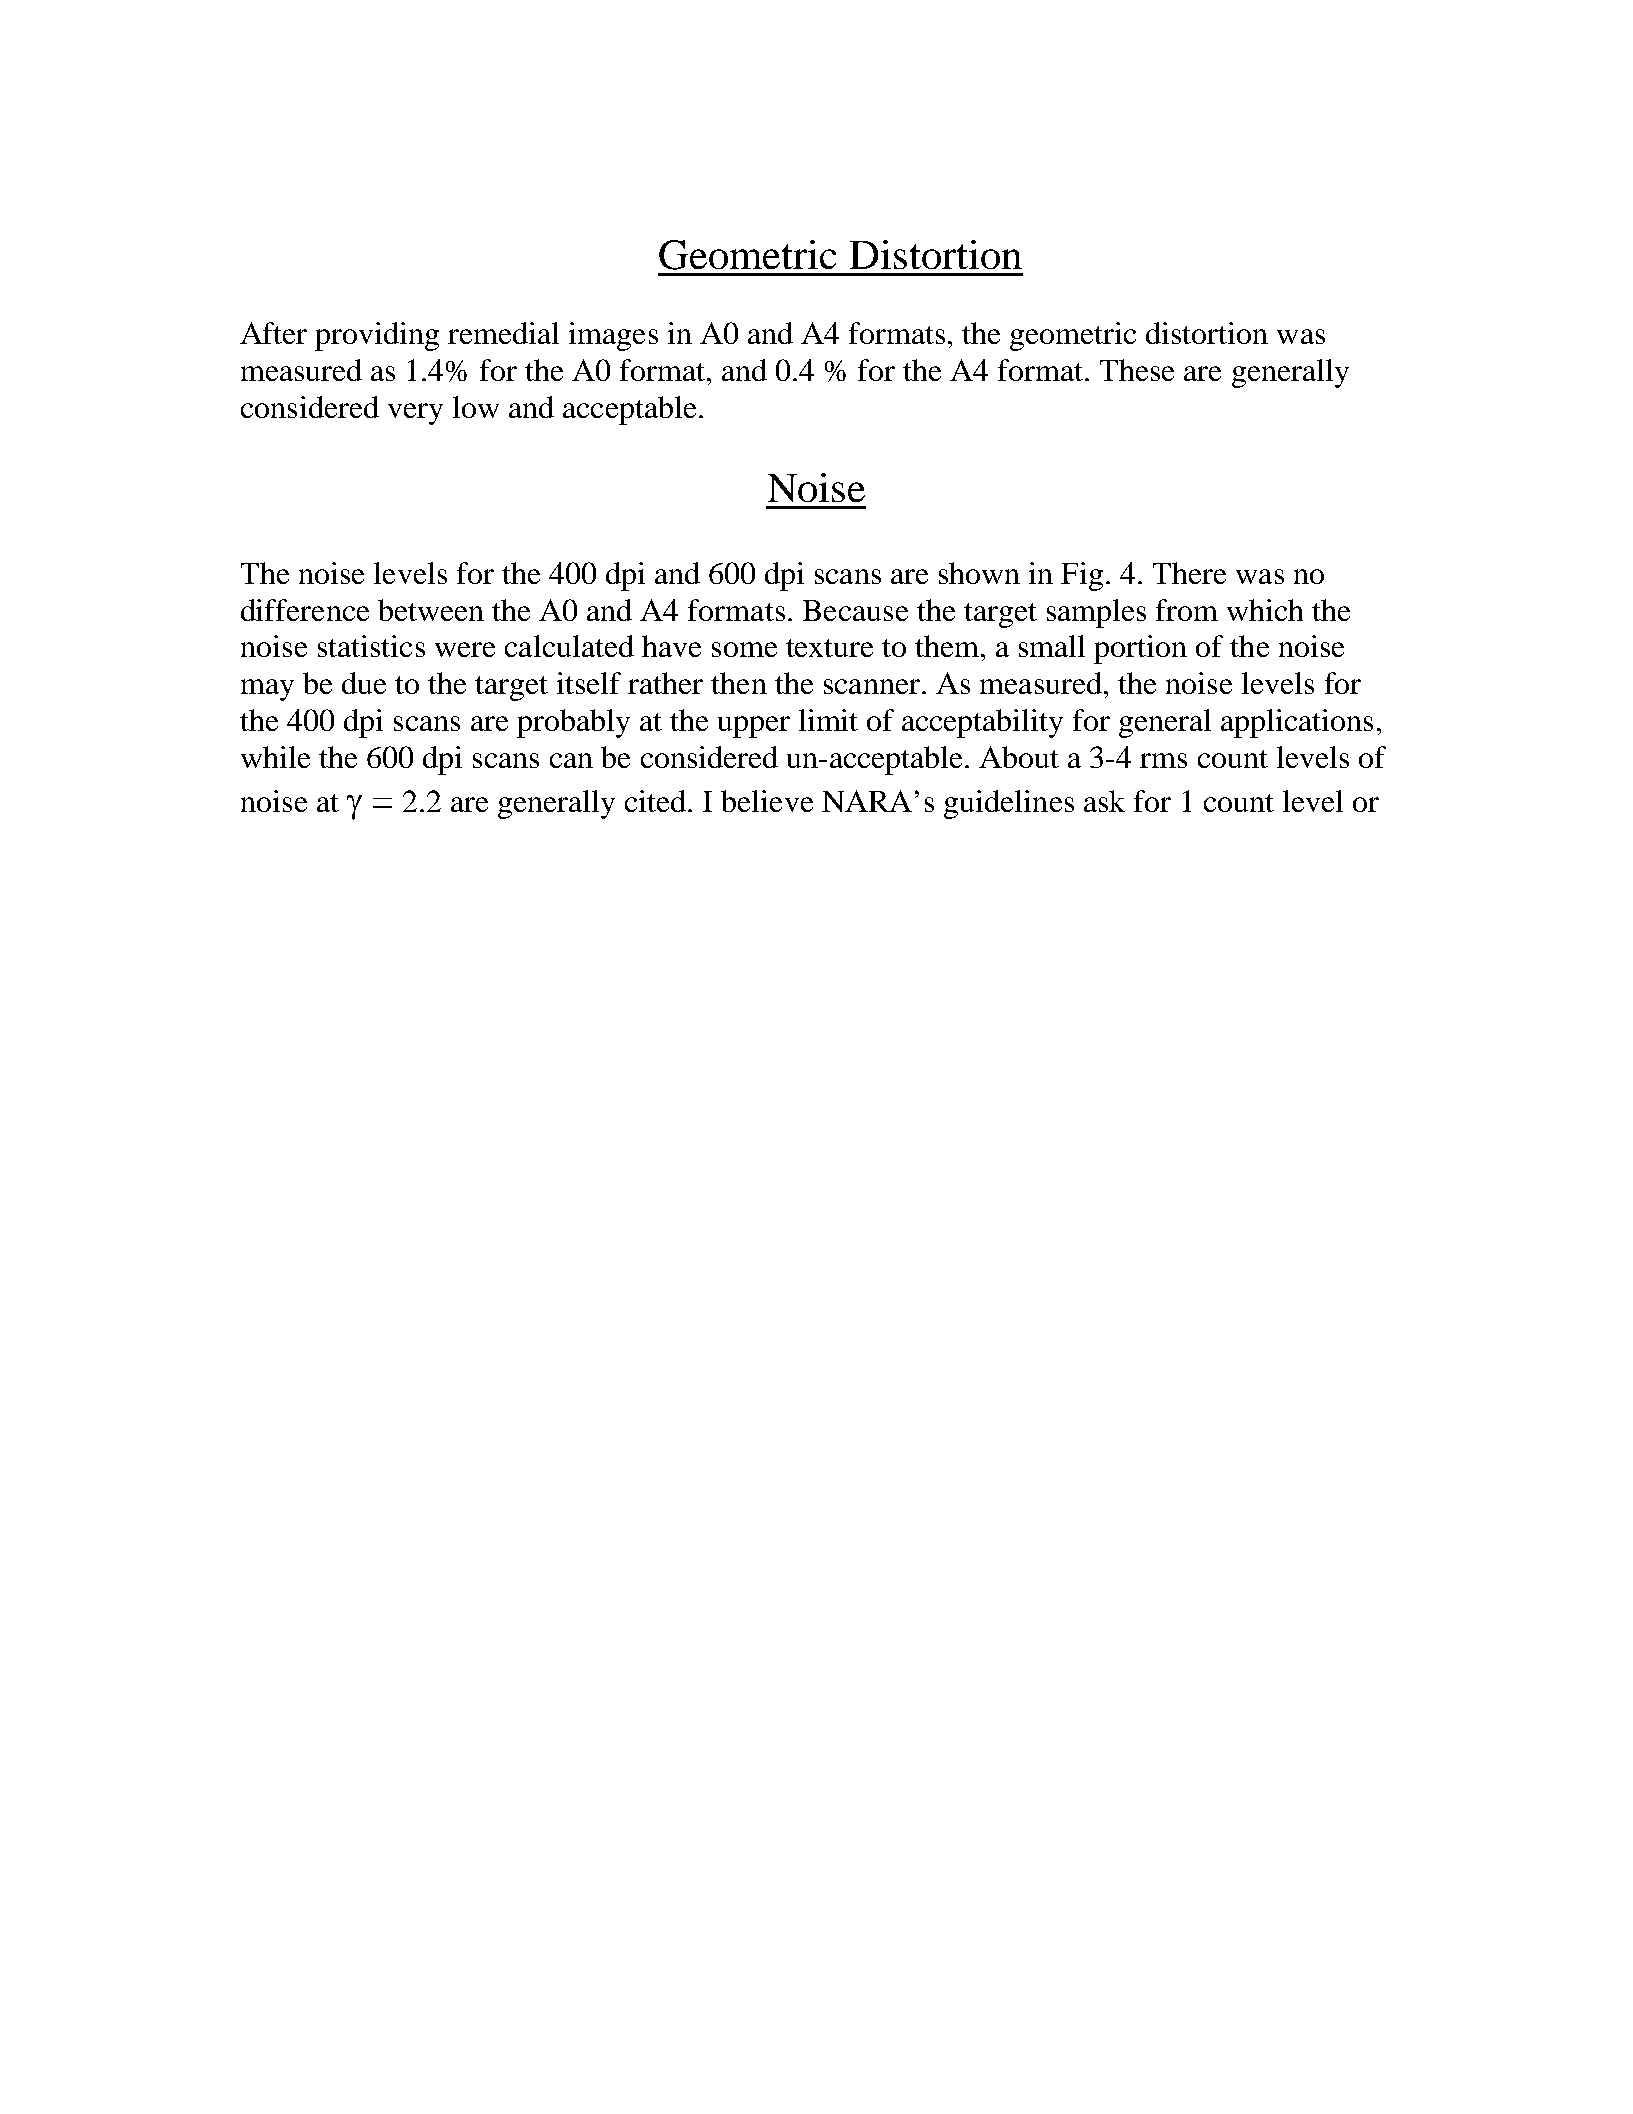 The height and width of the screenshot is (2114, 1633). I want to click on providing, so click(377, 336).
